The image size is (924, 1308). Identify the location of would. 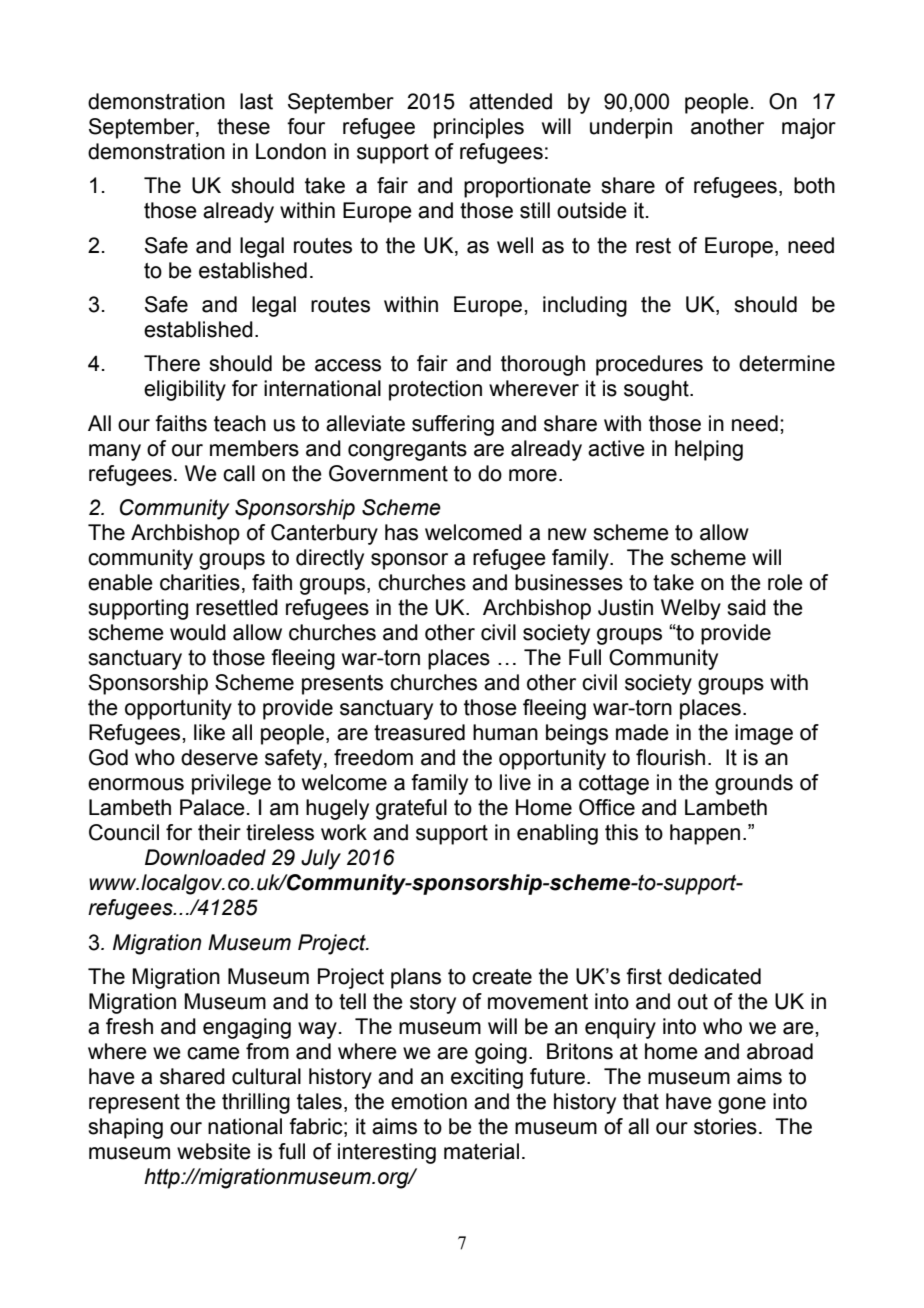
(198, 632).
